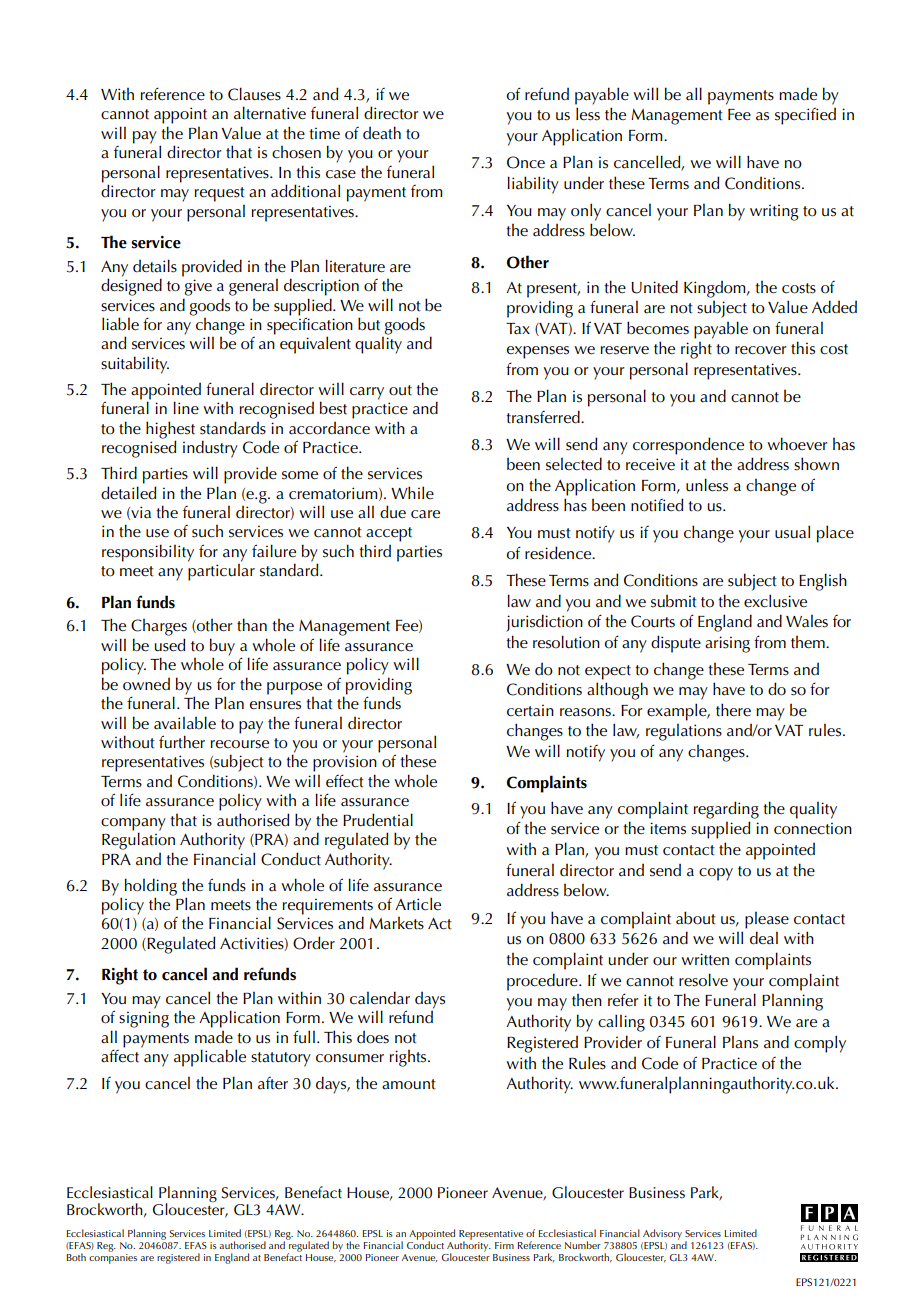 The height and width of the screenshot is (1308, 924). Describe the element at coordinates (761, 350) in the screenshot. I see `recover` at that location.
